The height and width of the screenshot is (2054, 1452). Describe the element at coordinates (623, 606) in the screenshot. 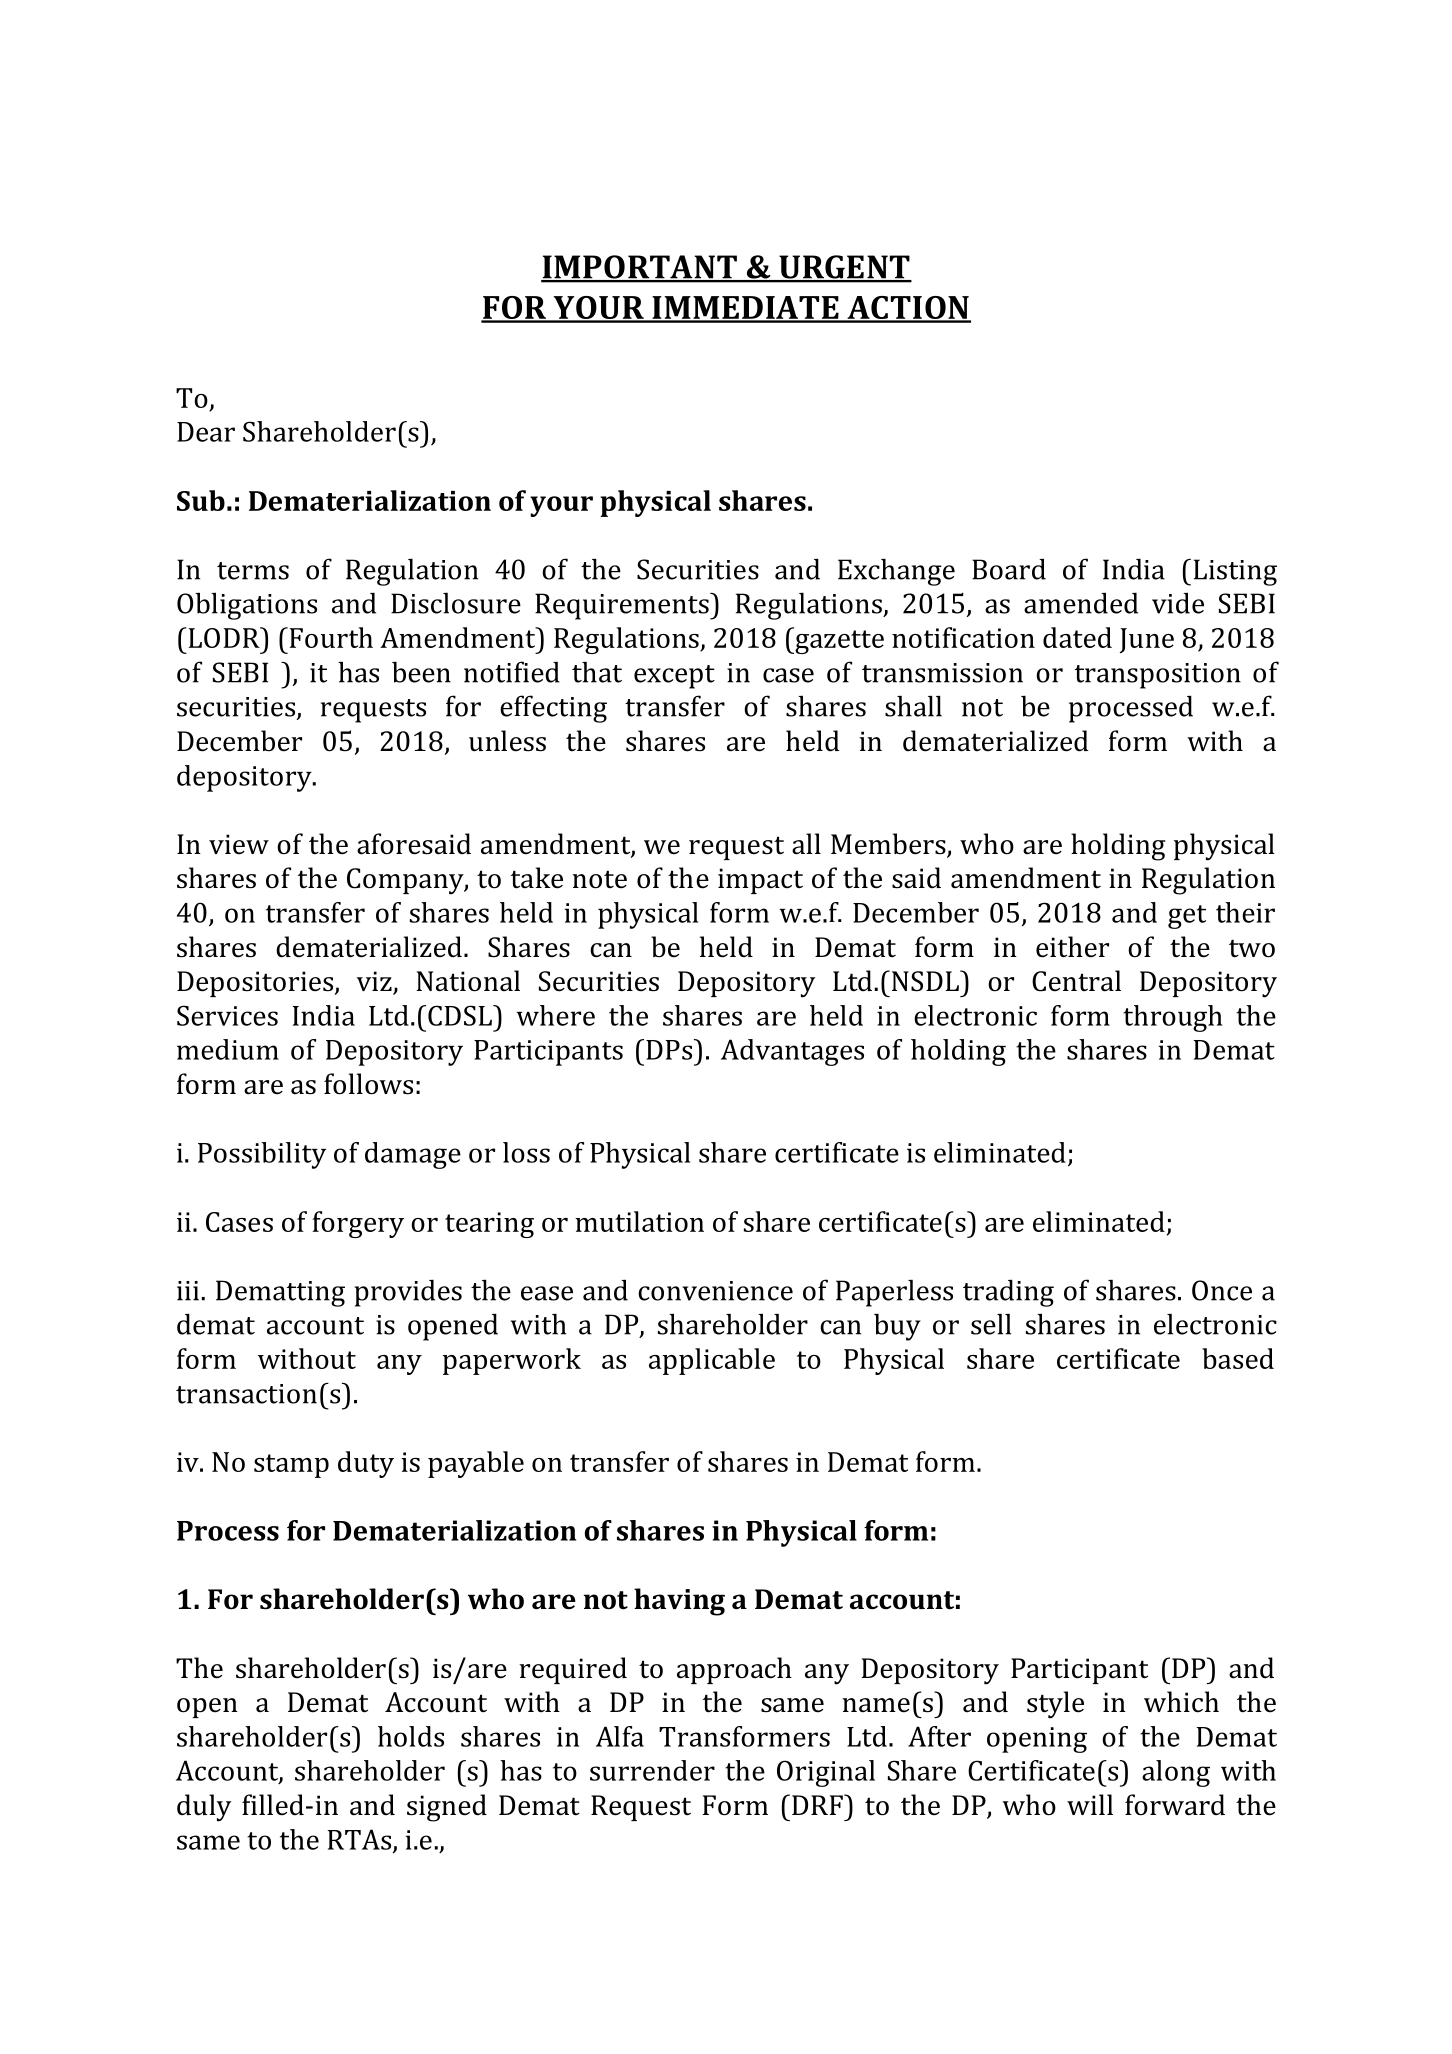

I see `Requirements` at that location.
